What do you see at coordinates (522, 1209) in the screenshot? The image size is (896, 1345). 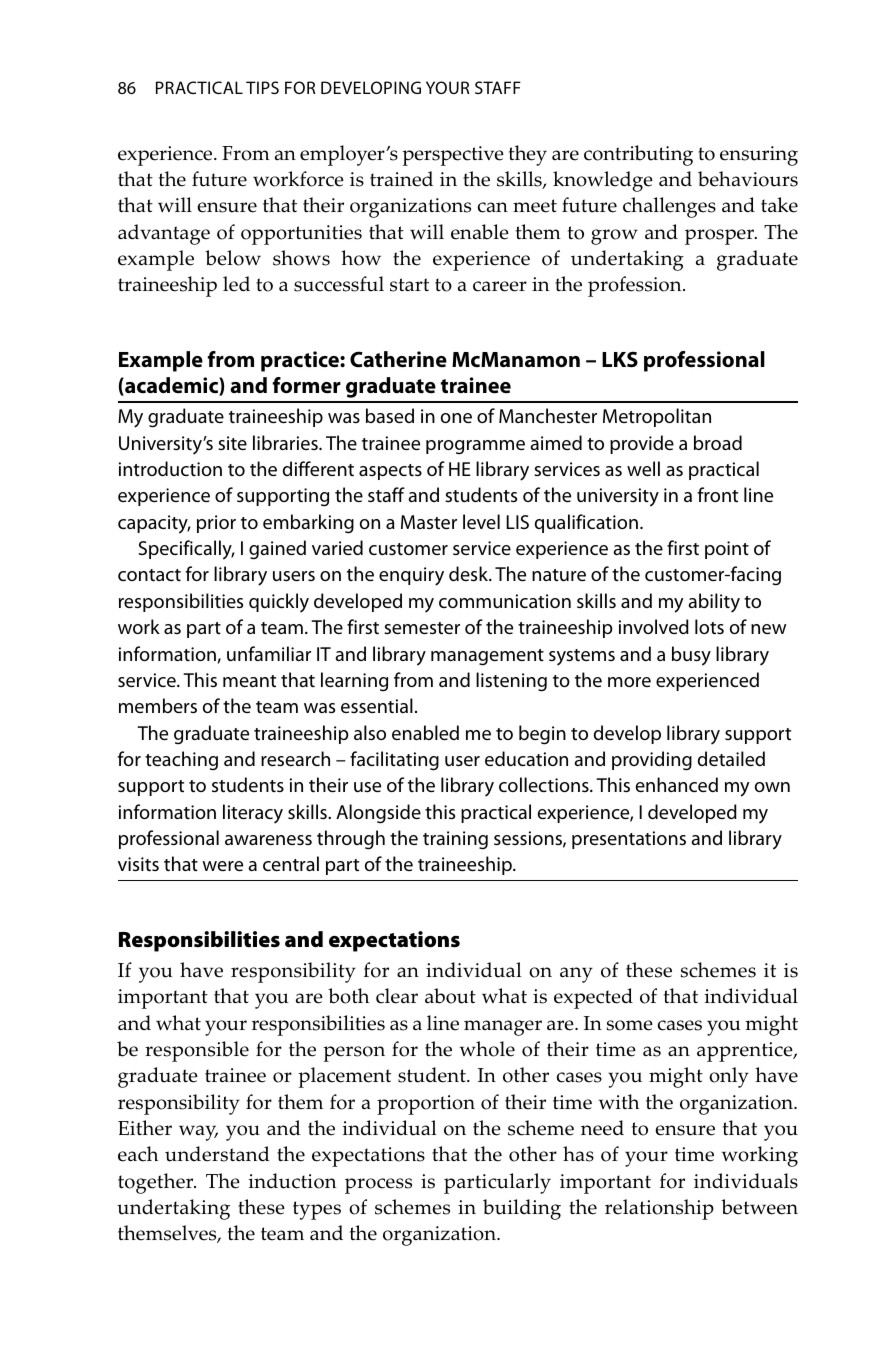 I see `building` at bounding box center [522, 1209].
